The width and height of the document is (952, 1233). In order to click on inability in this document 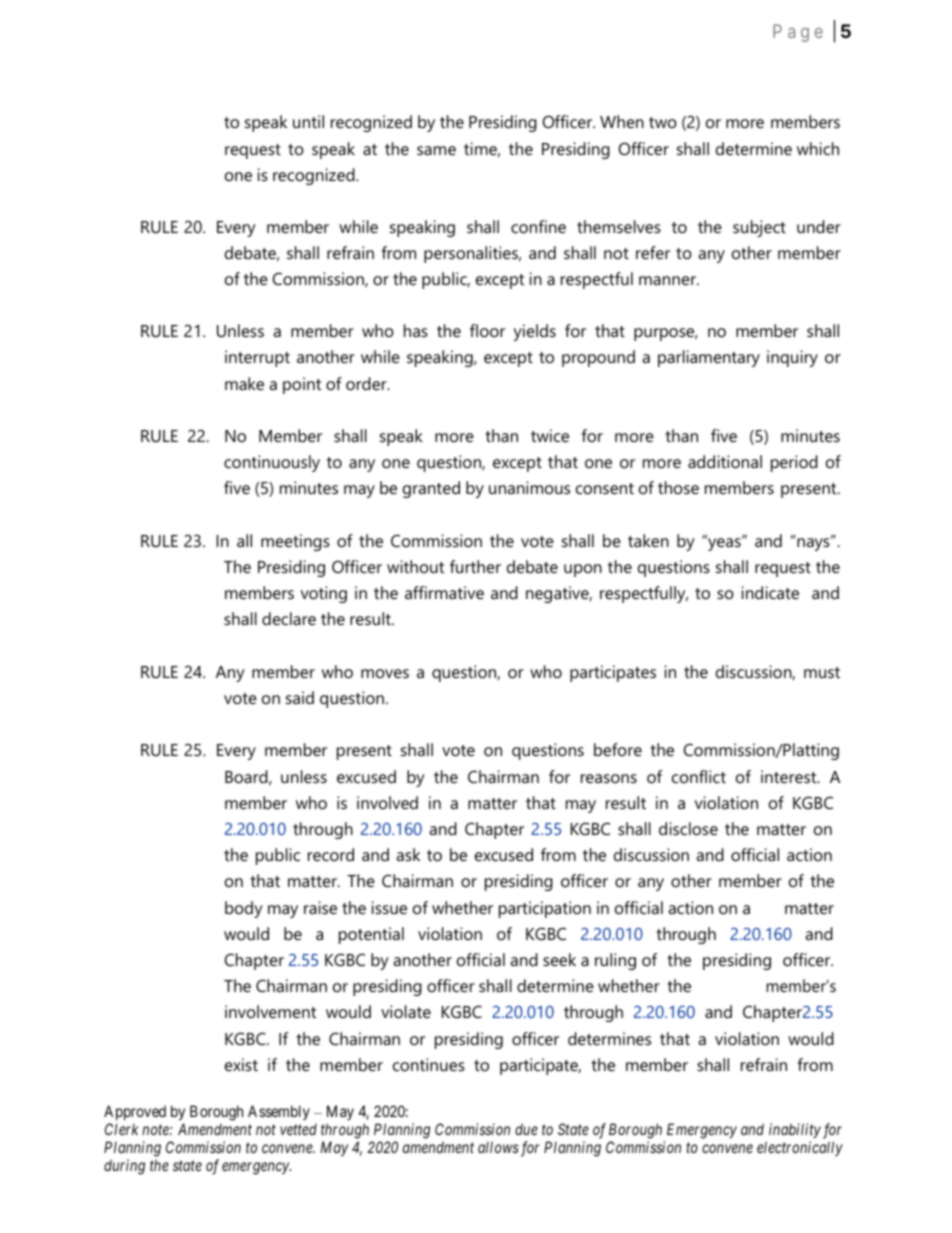, I will do `click(795, 1130)`.
